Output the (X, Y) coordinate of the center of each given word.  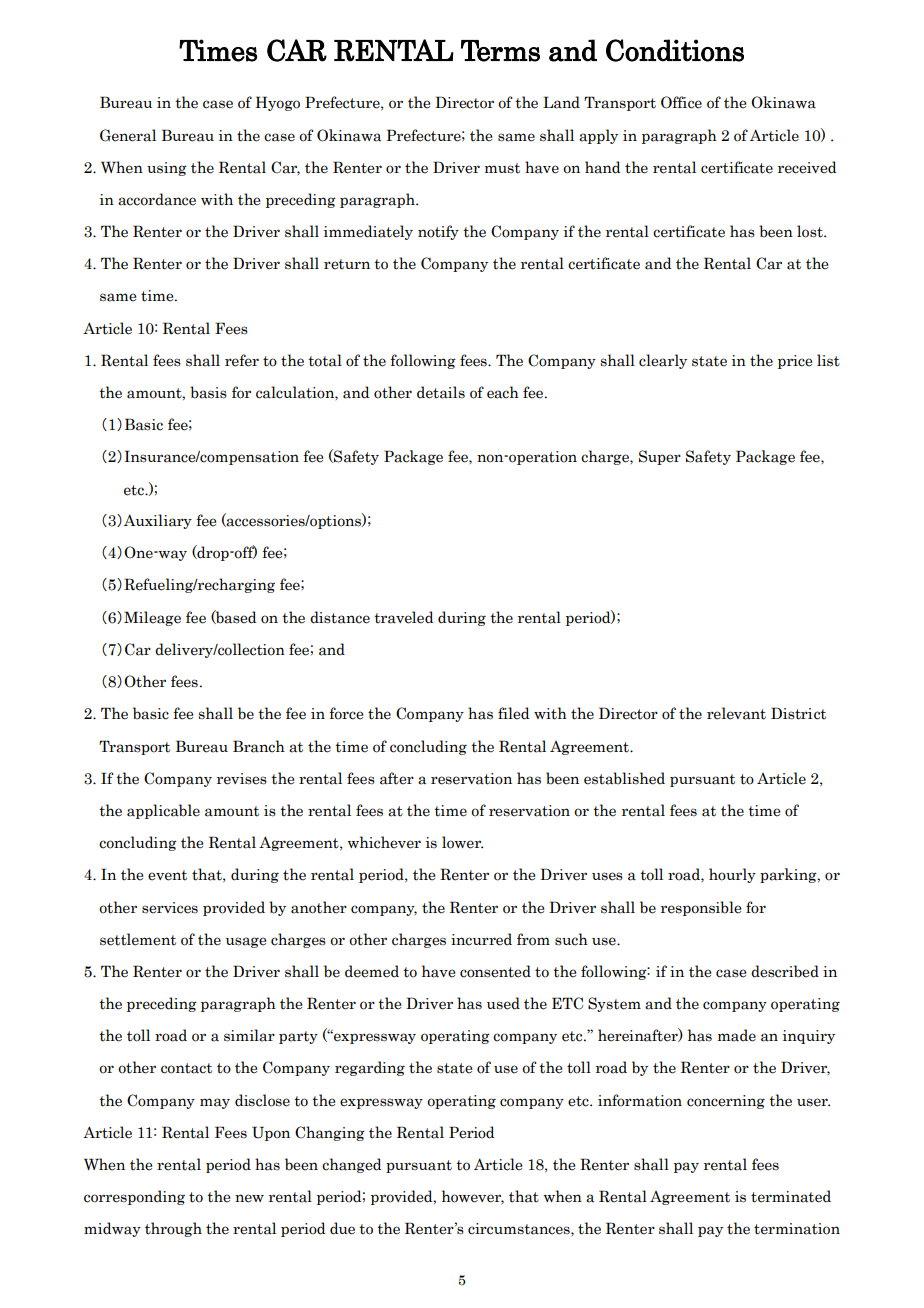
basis (208, 392)
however (473, 1197)
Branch (259, 746)
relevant (736, 713)
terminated (791, 1196)
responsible (701, 908)
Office (681, 102)
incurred (481, 939)
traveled (403, 617)
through (173, 1229)
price (795, 362)
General (128, 135)
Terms (500, 51)
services (170, 908)
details (441, 392)
